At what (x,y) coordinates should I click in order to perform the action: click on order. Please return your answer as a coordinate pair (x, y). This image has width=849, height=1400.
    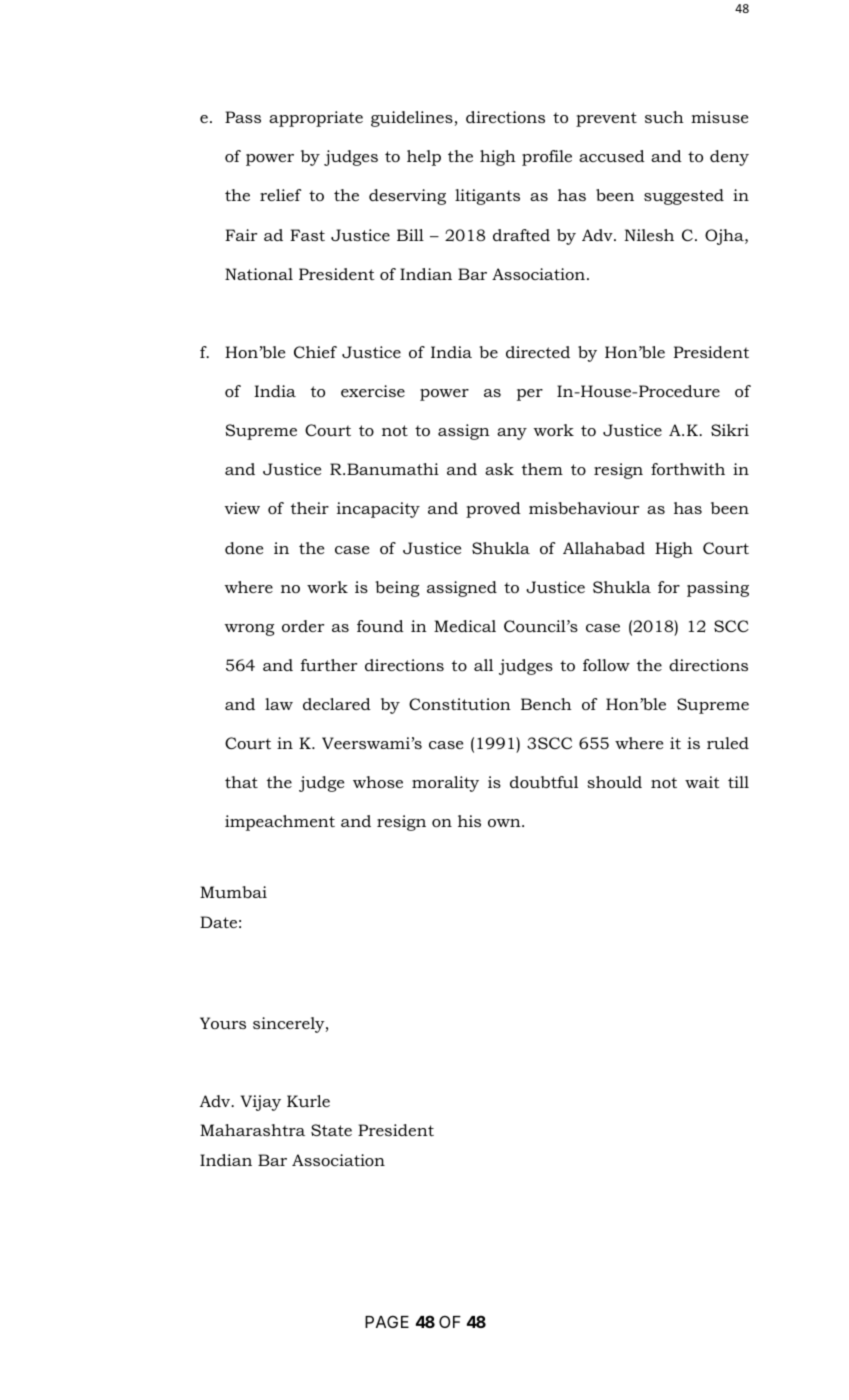
    Looking at the image, I should click on (303, 626).
